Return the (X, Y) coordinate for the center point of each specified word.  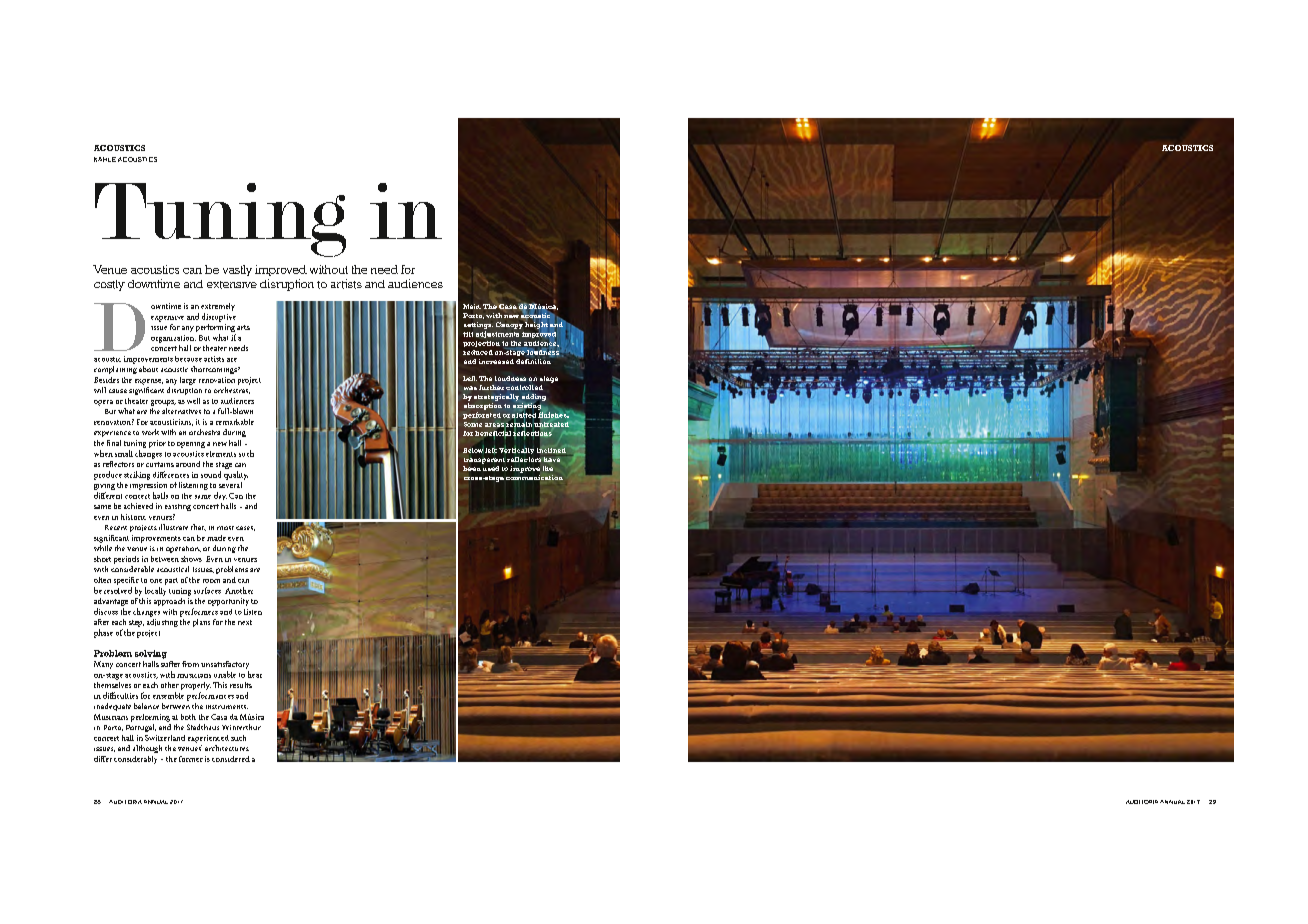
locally (155, 591)
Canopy (509, 325)
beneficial (493, 433)
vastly (237, 270)
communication (534, 478)
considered (231, 759)
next (245, 622)
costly (109, 285)
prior (157, 444)
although (147, 749)
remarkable (235, 422)
